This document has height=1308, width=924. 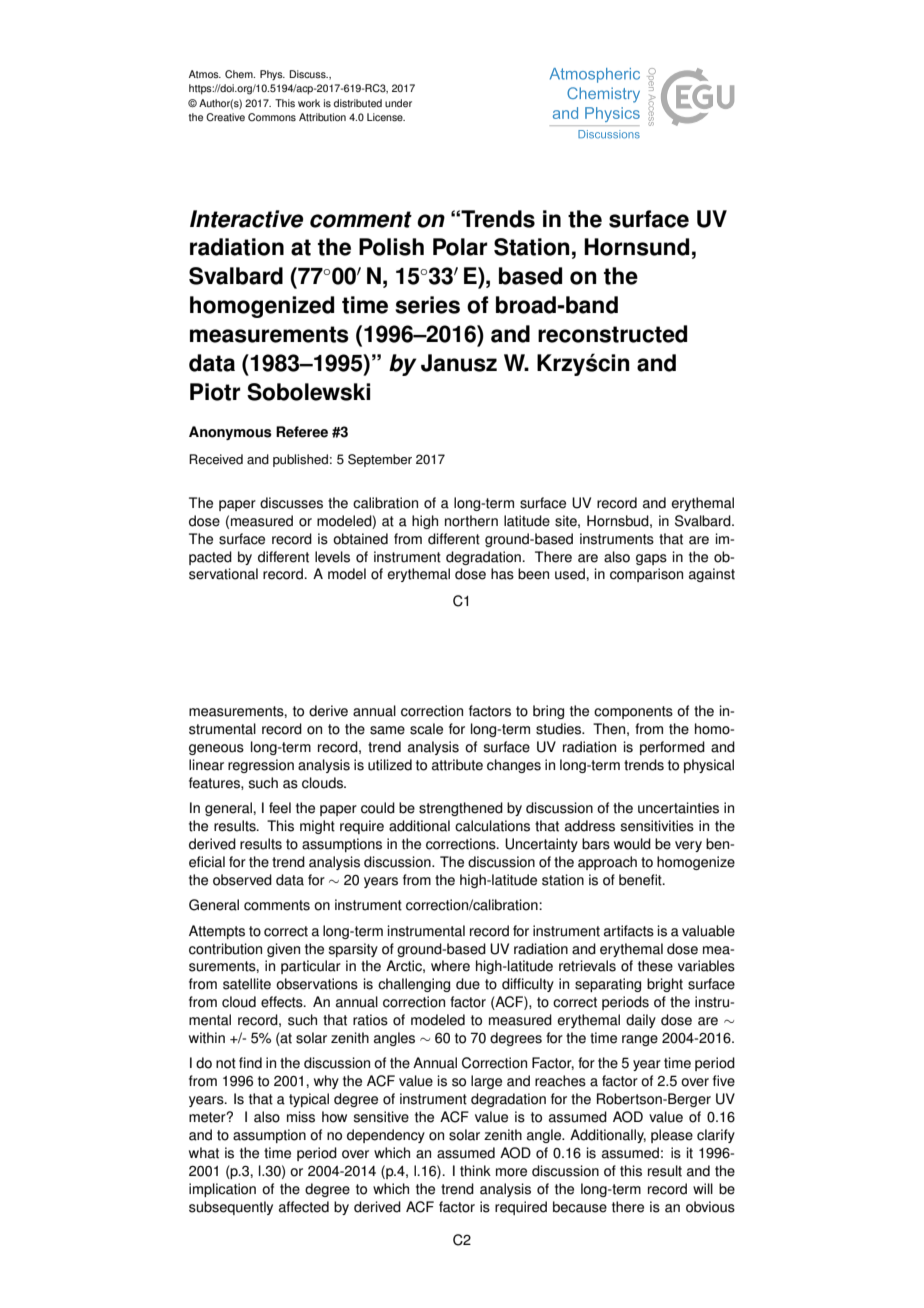 I want to click on calculations, so click(x=492, y=826).
